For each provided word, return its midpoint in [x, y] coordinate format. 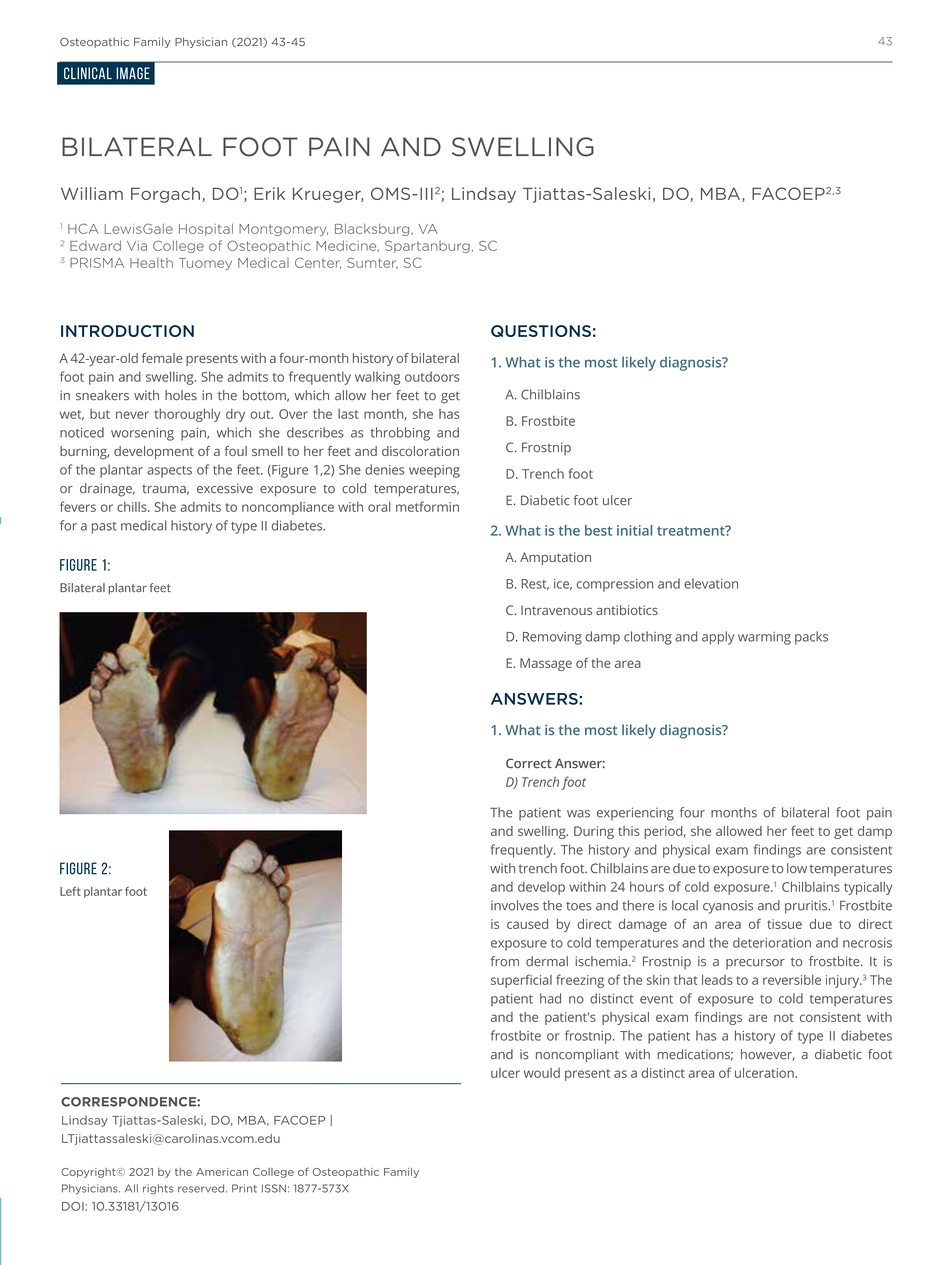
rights [158, 1189]
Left [70, 891]
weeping [434, 471]
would [542, 1073]
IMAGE [133, 73]
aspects [169, 472]
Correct [529, 763]
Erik [269, 193]
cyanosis [728, 907]
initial [634, 530]
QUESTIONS [541, 331]
